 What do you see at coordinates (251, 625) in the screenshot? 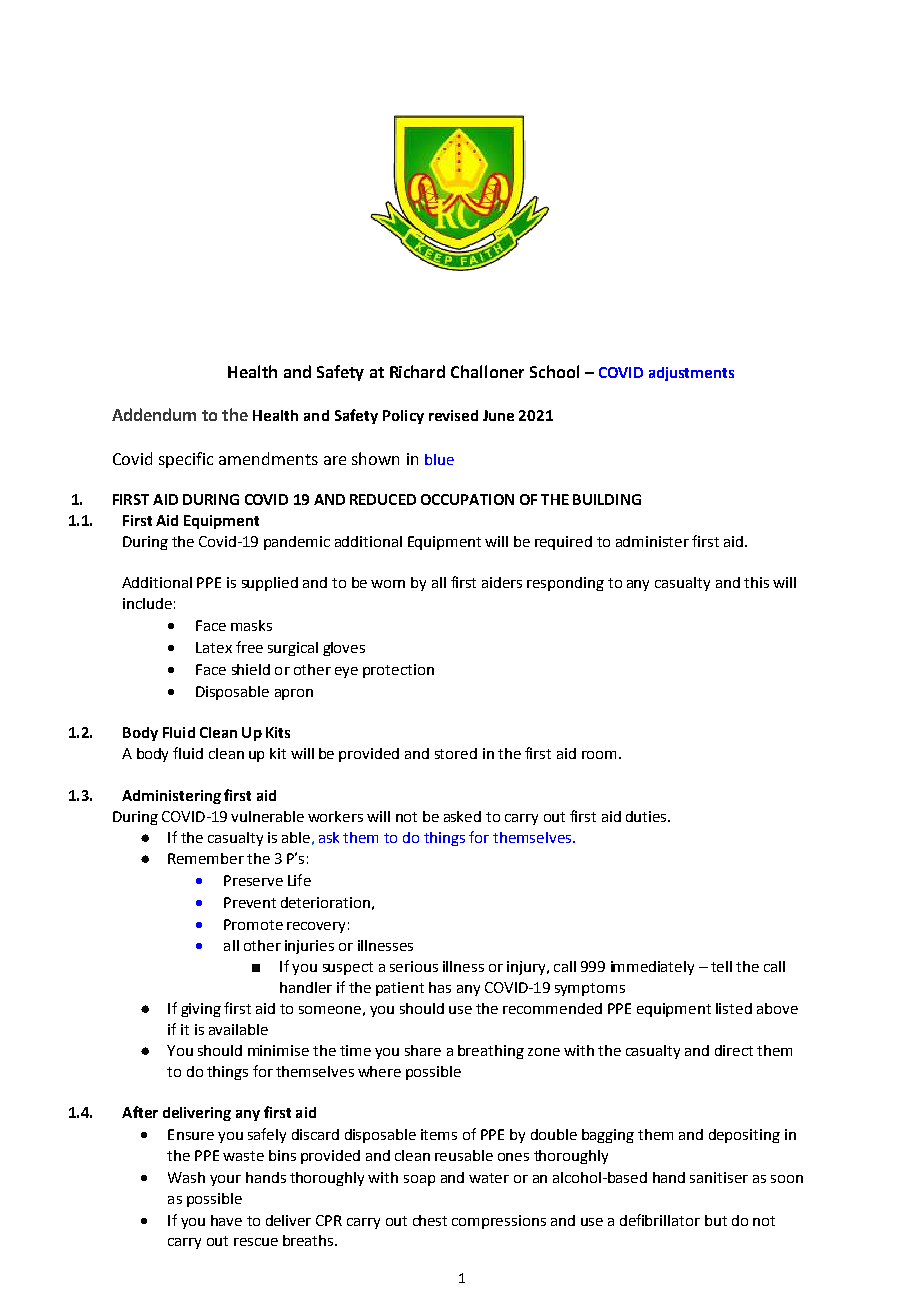
I see `masks` at bounding box center [251, 625].
